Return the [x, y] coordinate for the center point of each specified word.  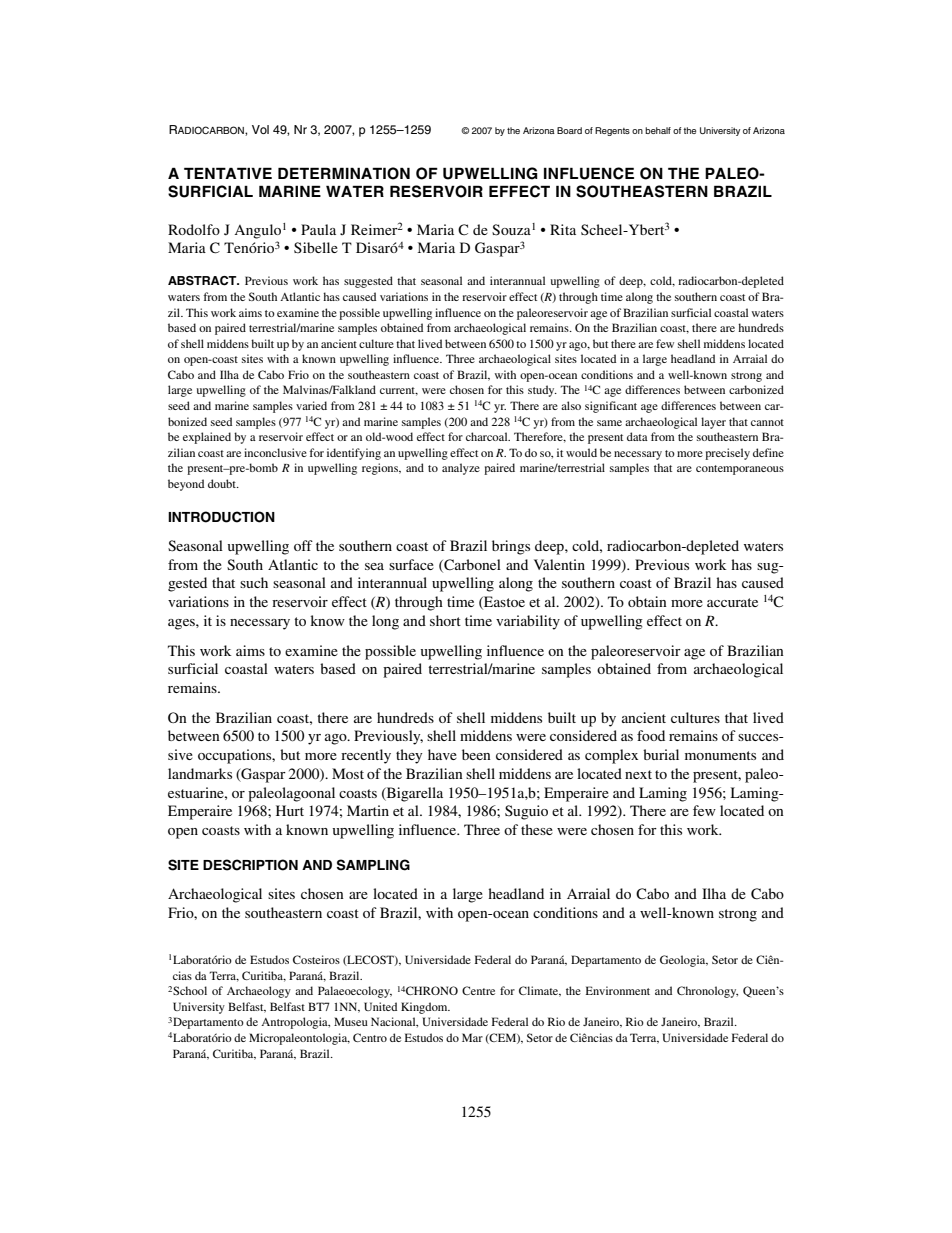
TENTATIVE [228, 173]
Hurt [290, 810]
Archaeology [259, 992]
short [445, 620]
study [542, 391]
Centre [478, 990]
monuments [720, 755]
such [254, 582]
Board [569, 130]
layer [713, 423]
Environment [618, 990]
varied [311, 405]
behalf [658, 130]
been [476, 754]
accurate [732, 602]
